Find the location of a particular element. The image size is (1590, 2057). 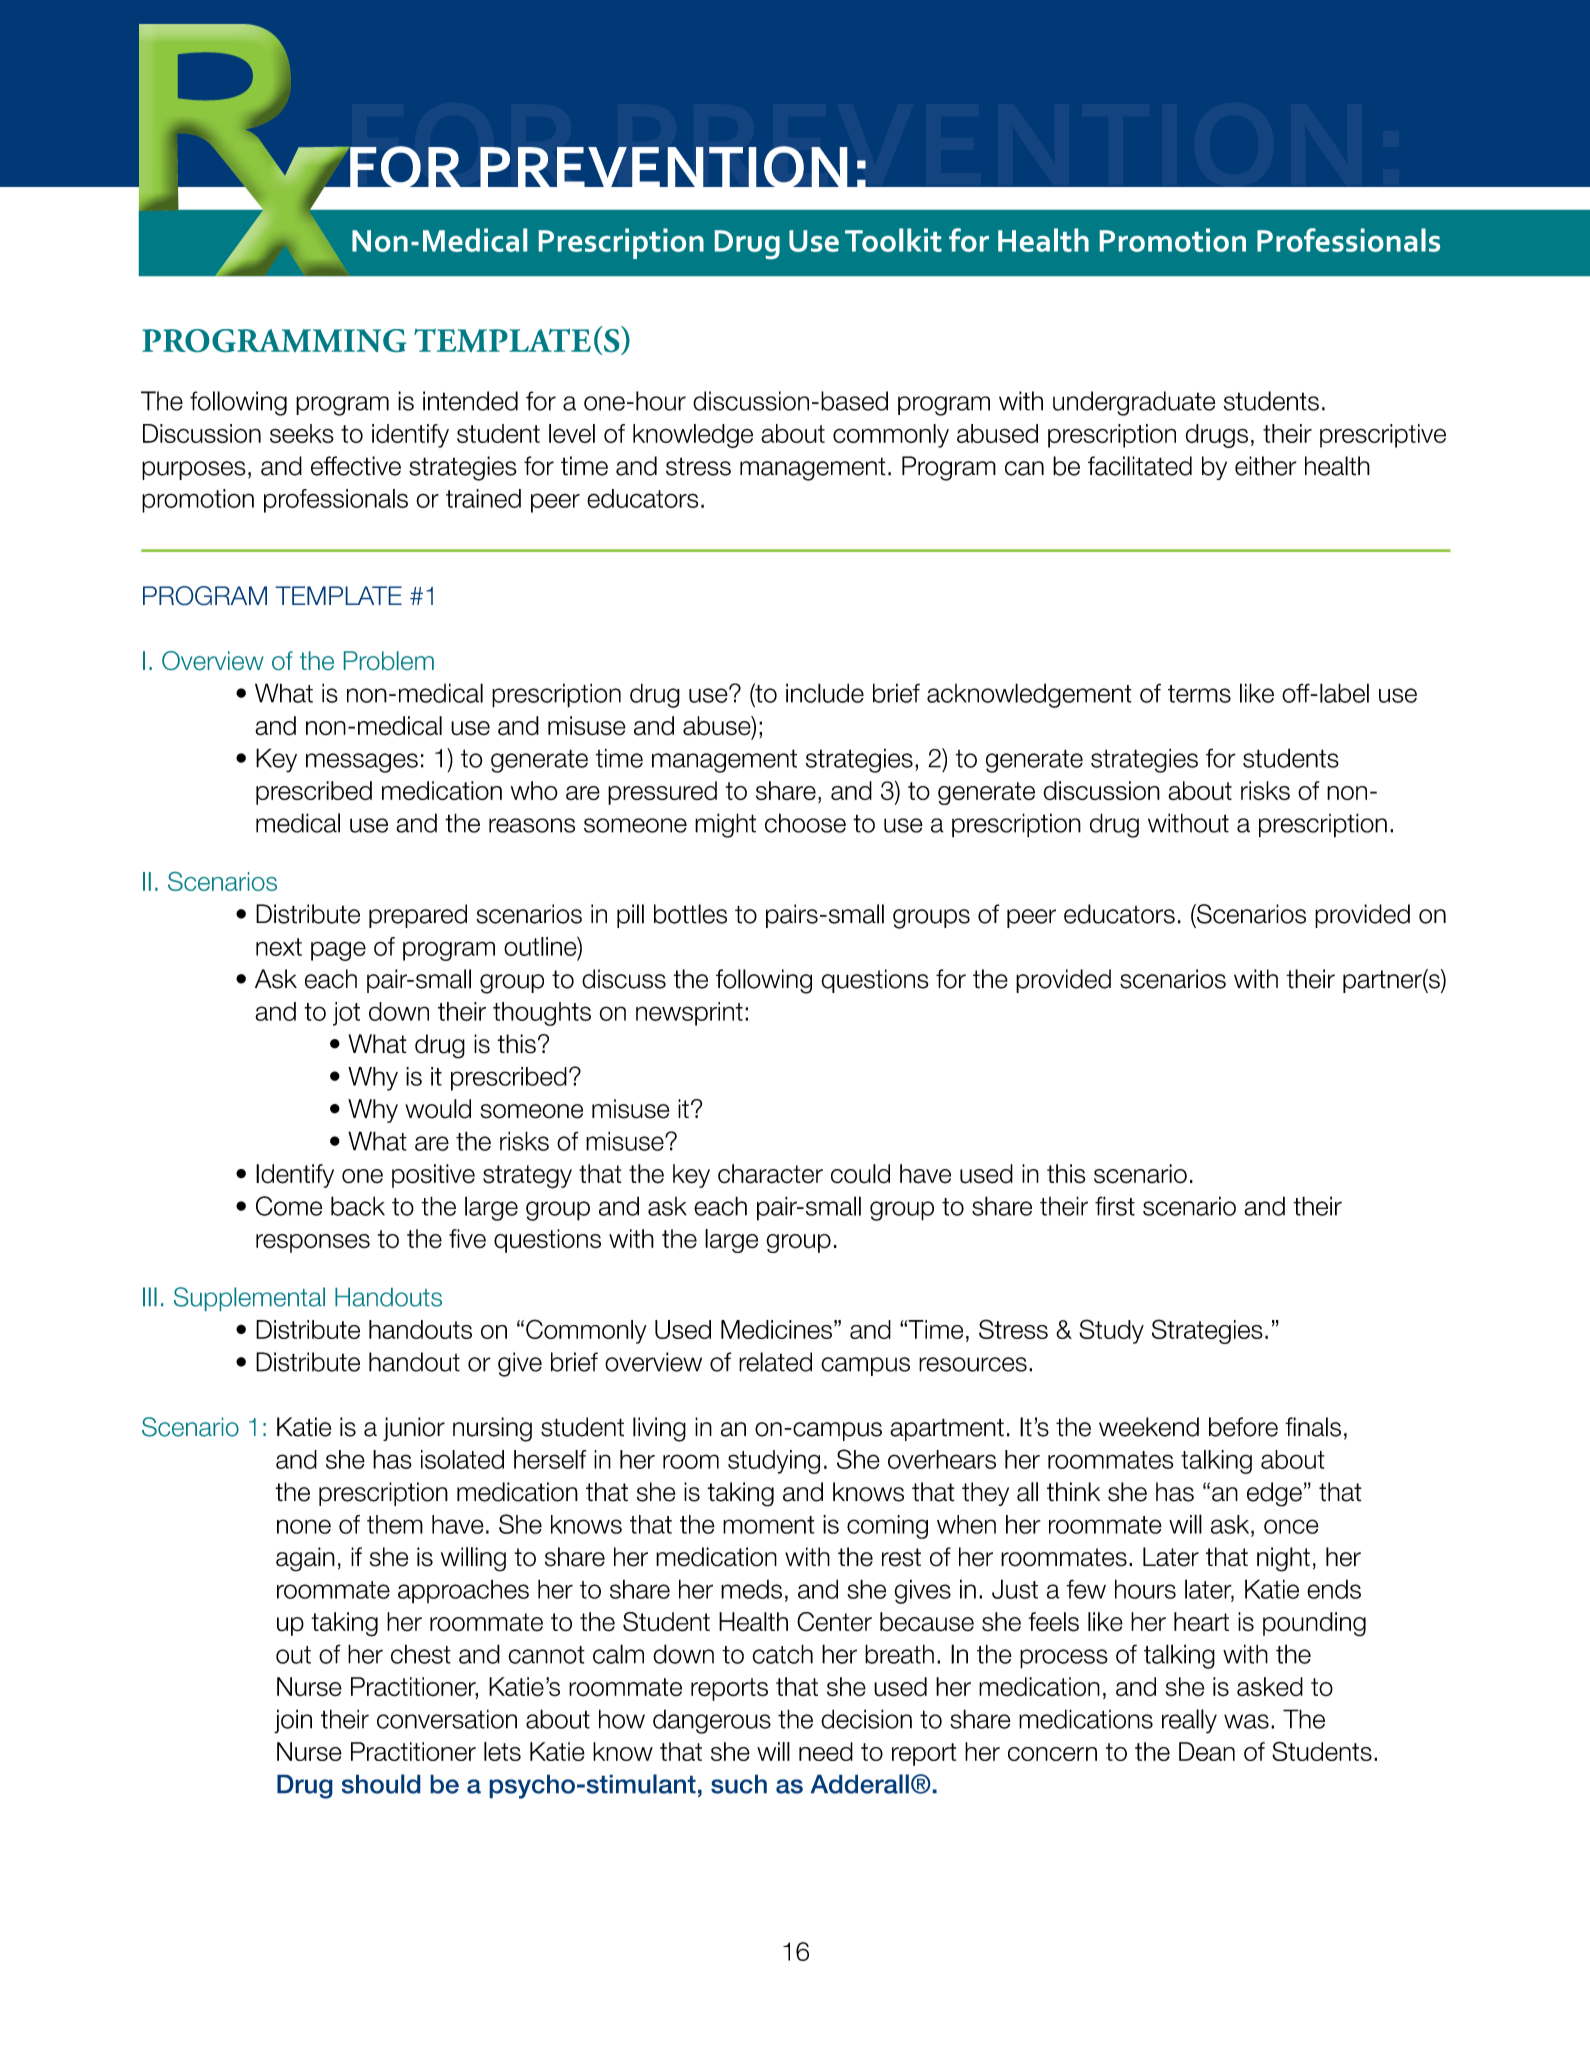

include is located at coordinates (825, 693).
